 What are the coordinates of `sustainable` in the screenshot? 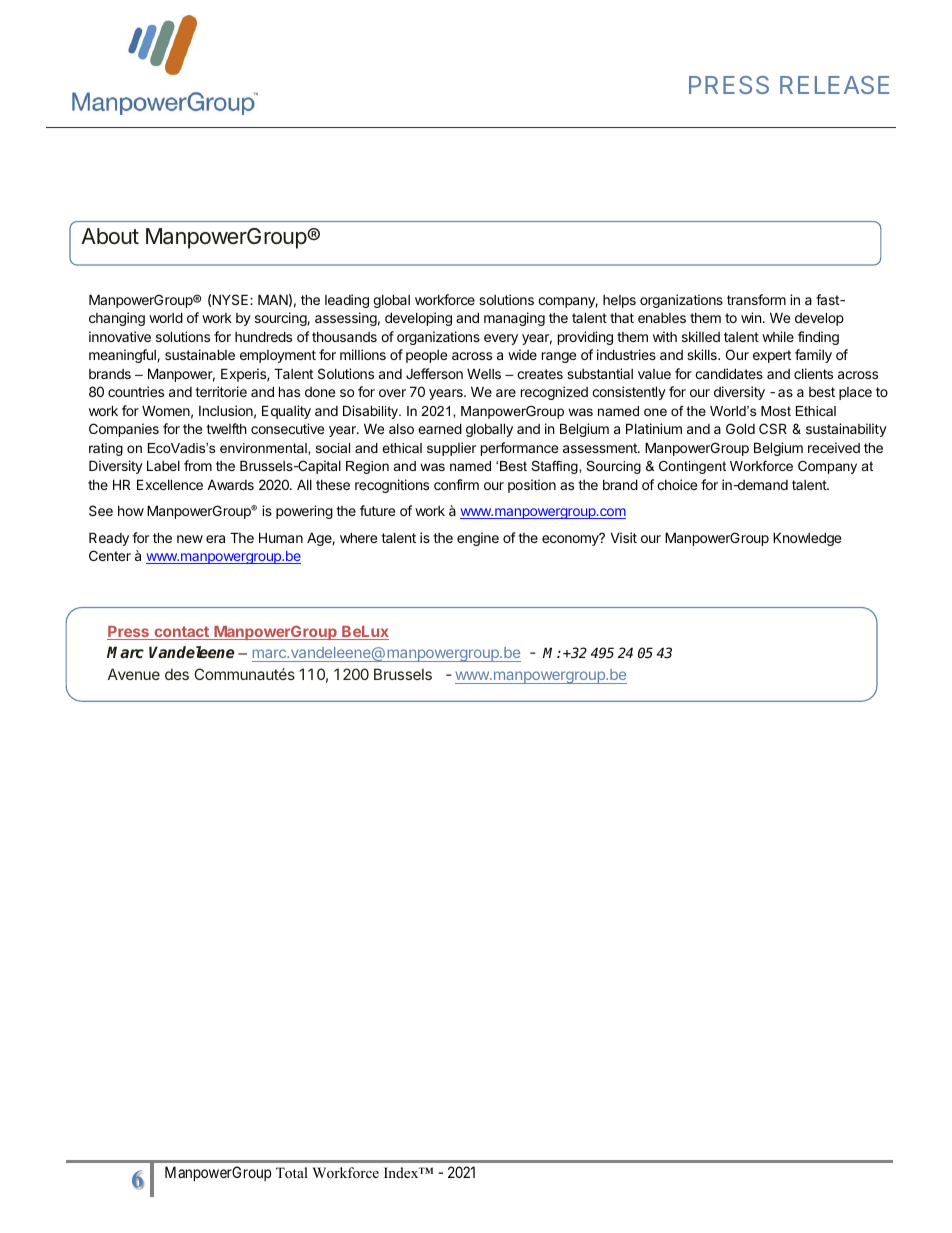 It's located at (200, 354).
